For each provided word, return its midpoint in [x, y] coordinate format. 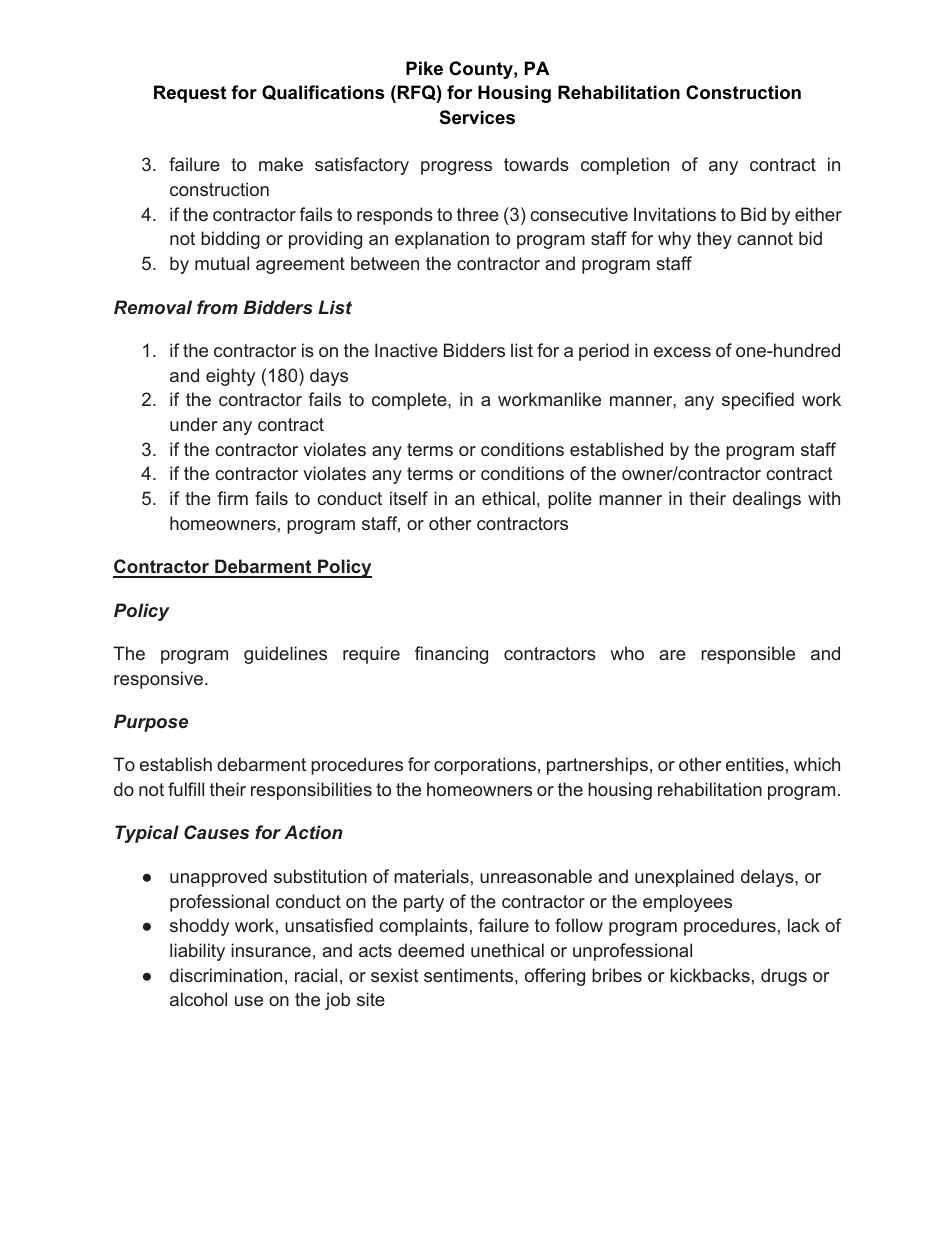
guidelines [285, 655]
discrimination [226, 975]
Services [477, 117]
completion [625, 166]
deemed [431, 950]
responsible [748, 655]
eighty [230, 377]
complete [410, 401]
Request [190, 94]
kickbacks [710, 975]
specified [758, 401]
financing [451, 655]
